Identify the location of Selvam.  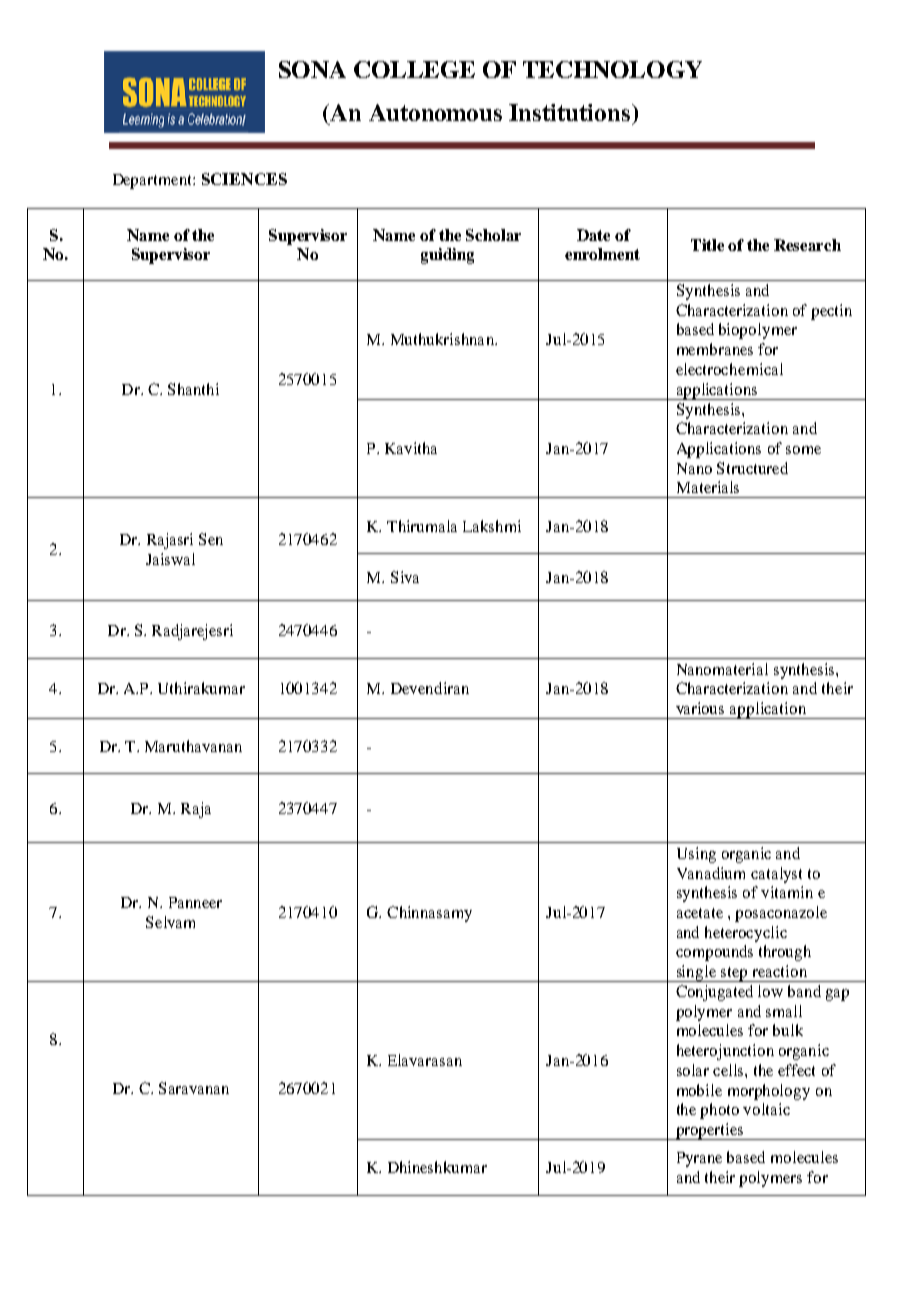
(170, 922).
